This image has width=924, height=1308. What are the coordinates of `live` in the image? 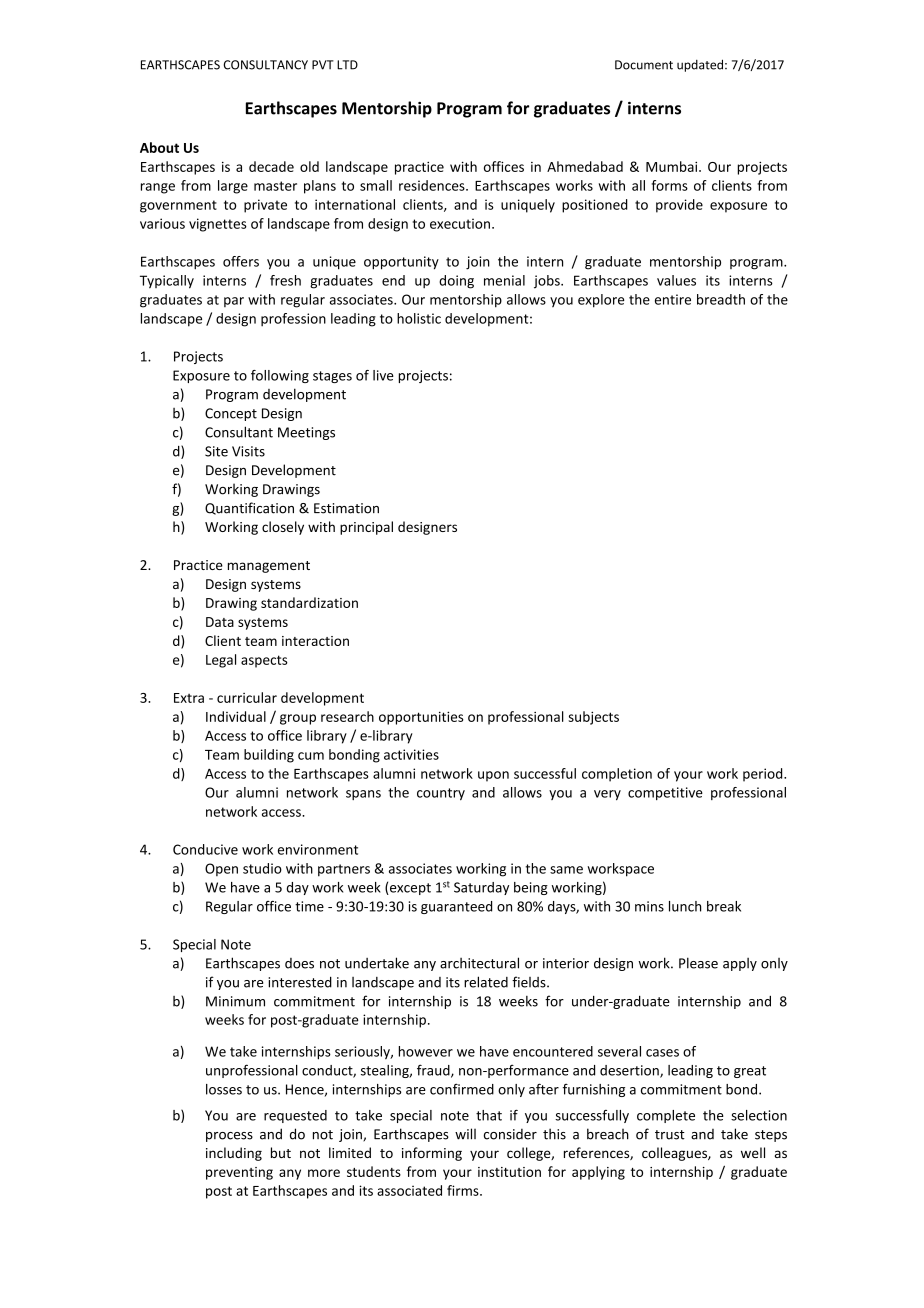 It's located at (383, 375).
